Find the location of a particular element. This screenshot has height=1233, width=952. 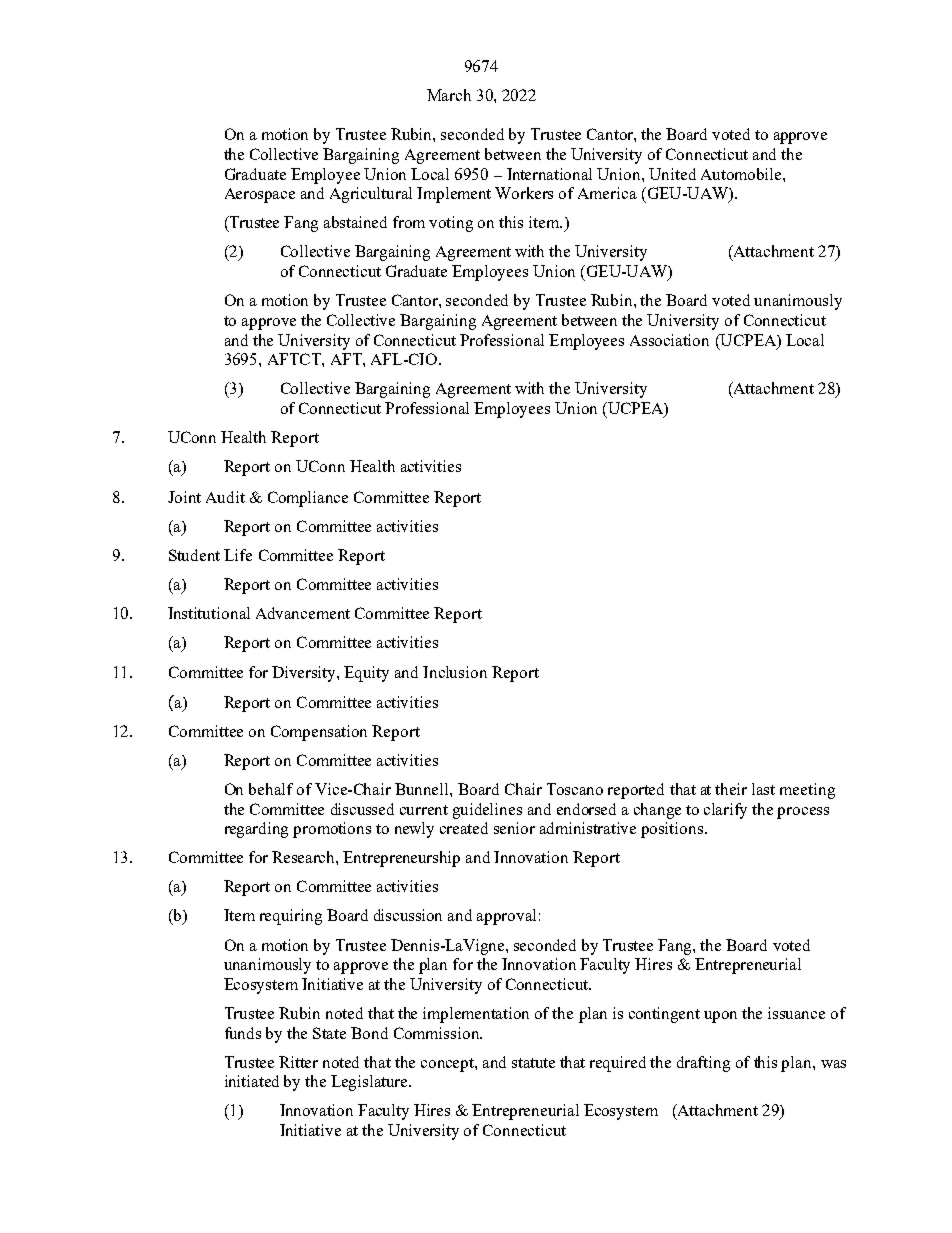

statute is located at coordinates (533, 1063).
